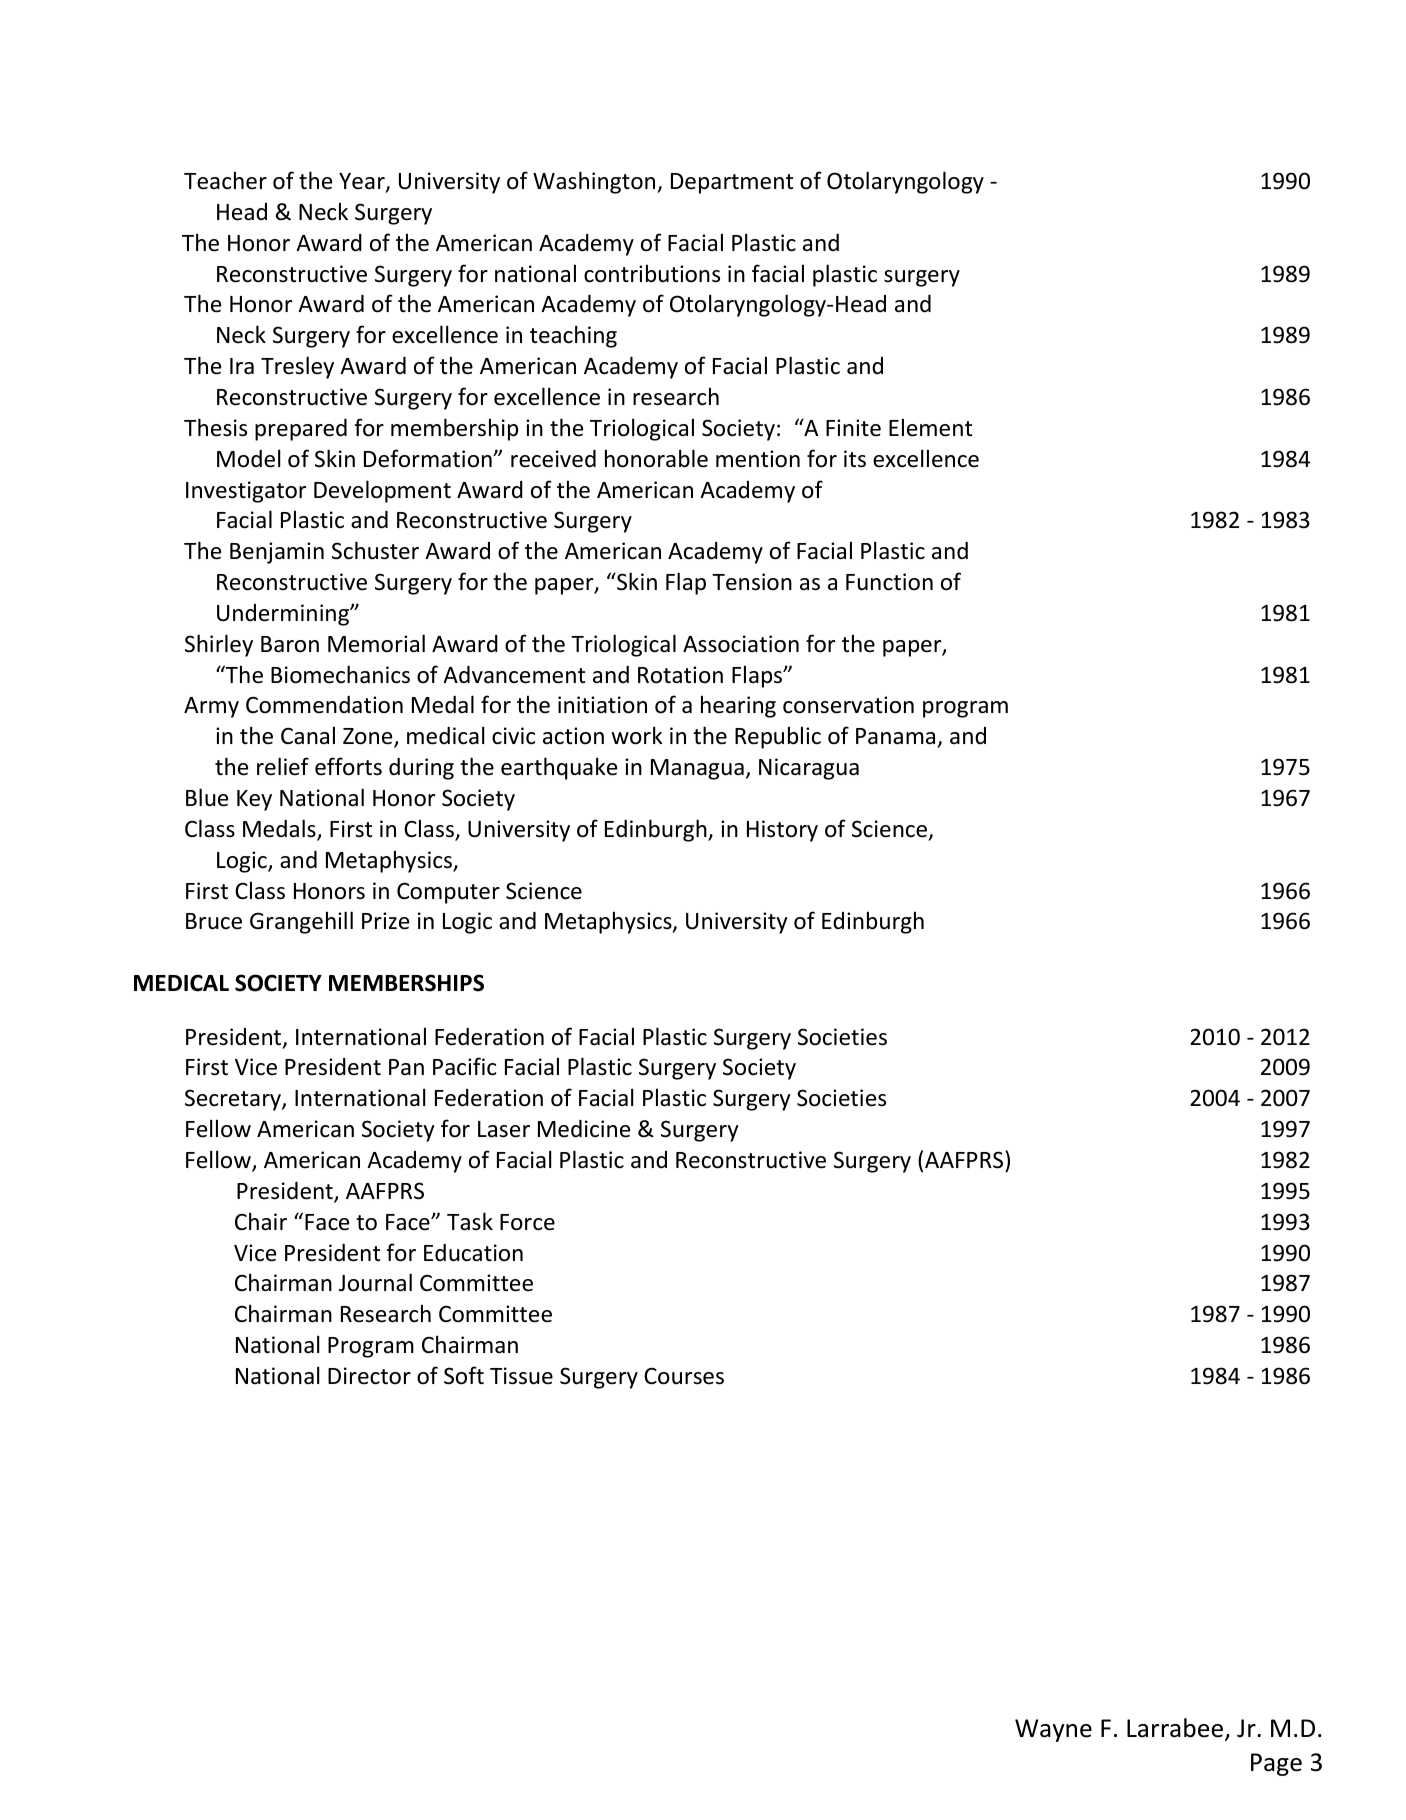 The image size is (1406, 1820). What do you see at coordinates (385, 921) in the image?
I see `Prize` at bounding box center [385, 921].
